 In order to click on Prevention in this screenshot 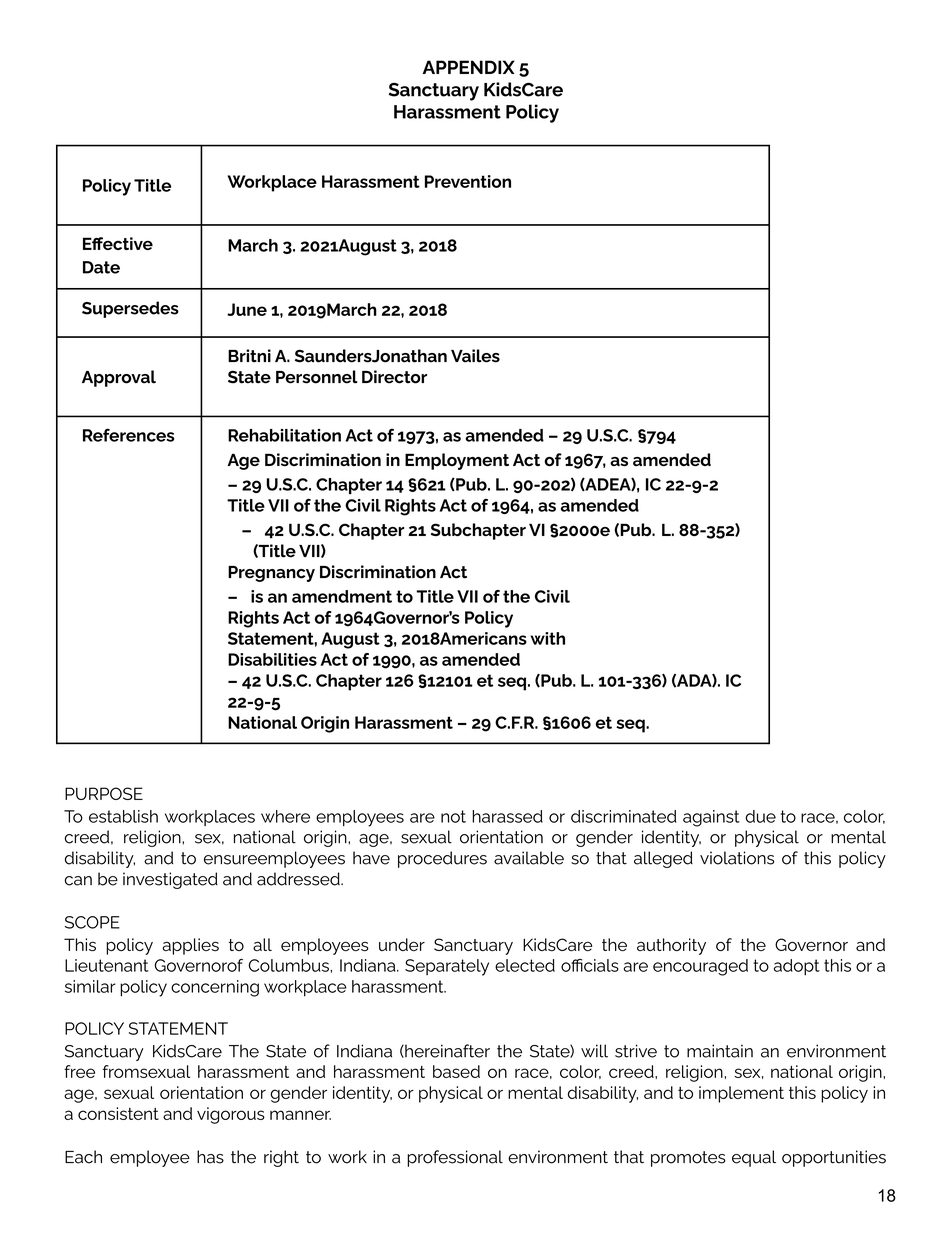, I will do `click(468, 181)`.
